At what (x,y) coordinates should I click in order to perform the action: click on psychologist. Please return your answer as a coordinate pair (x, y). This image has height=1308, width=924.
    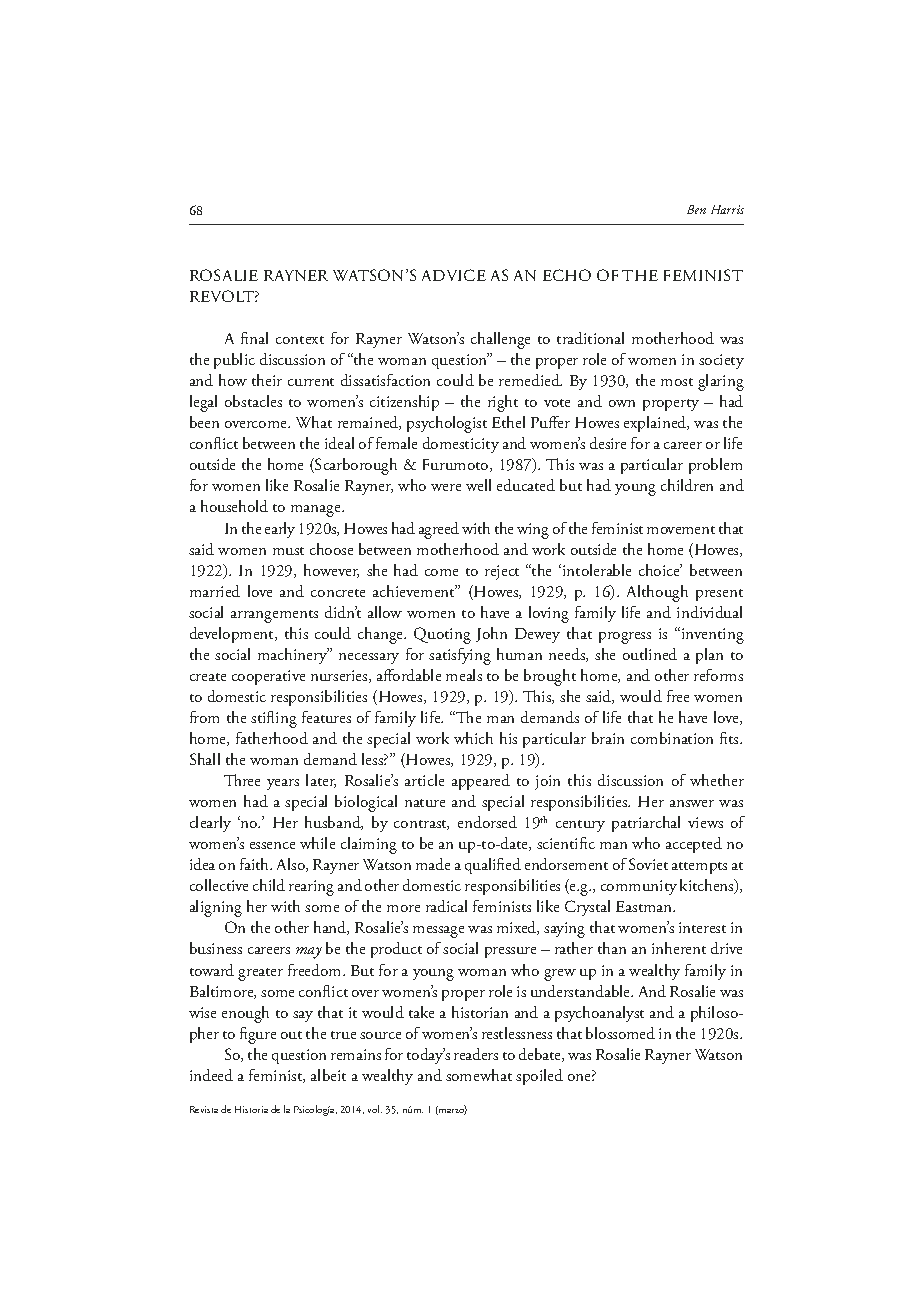
    Looking at the image, I should click on (447, 424).
